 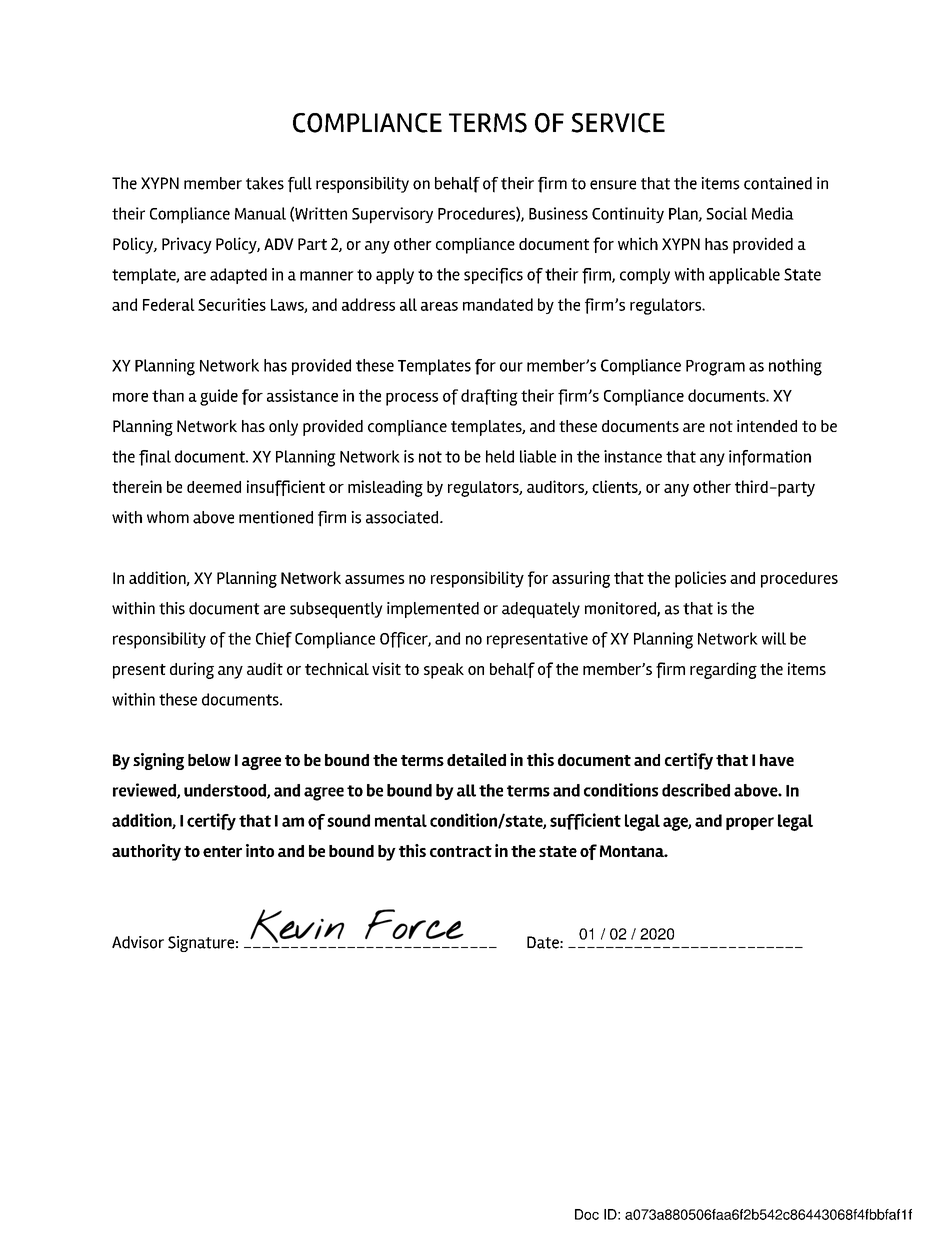 I want to click on takes, so click(x=265, y=183).
